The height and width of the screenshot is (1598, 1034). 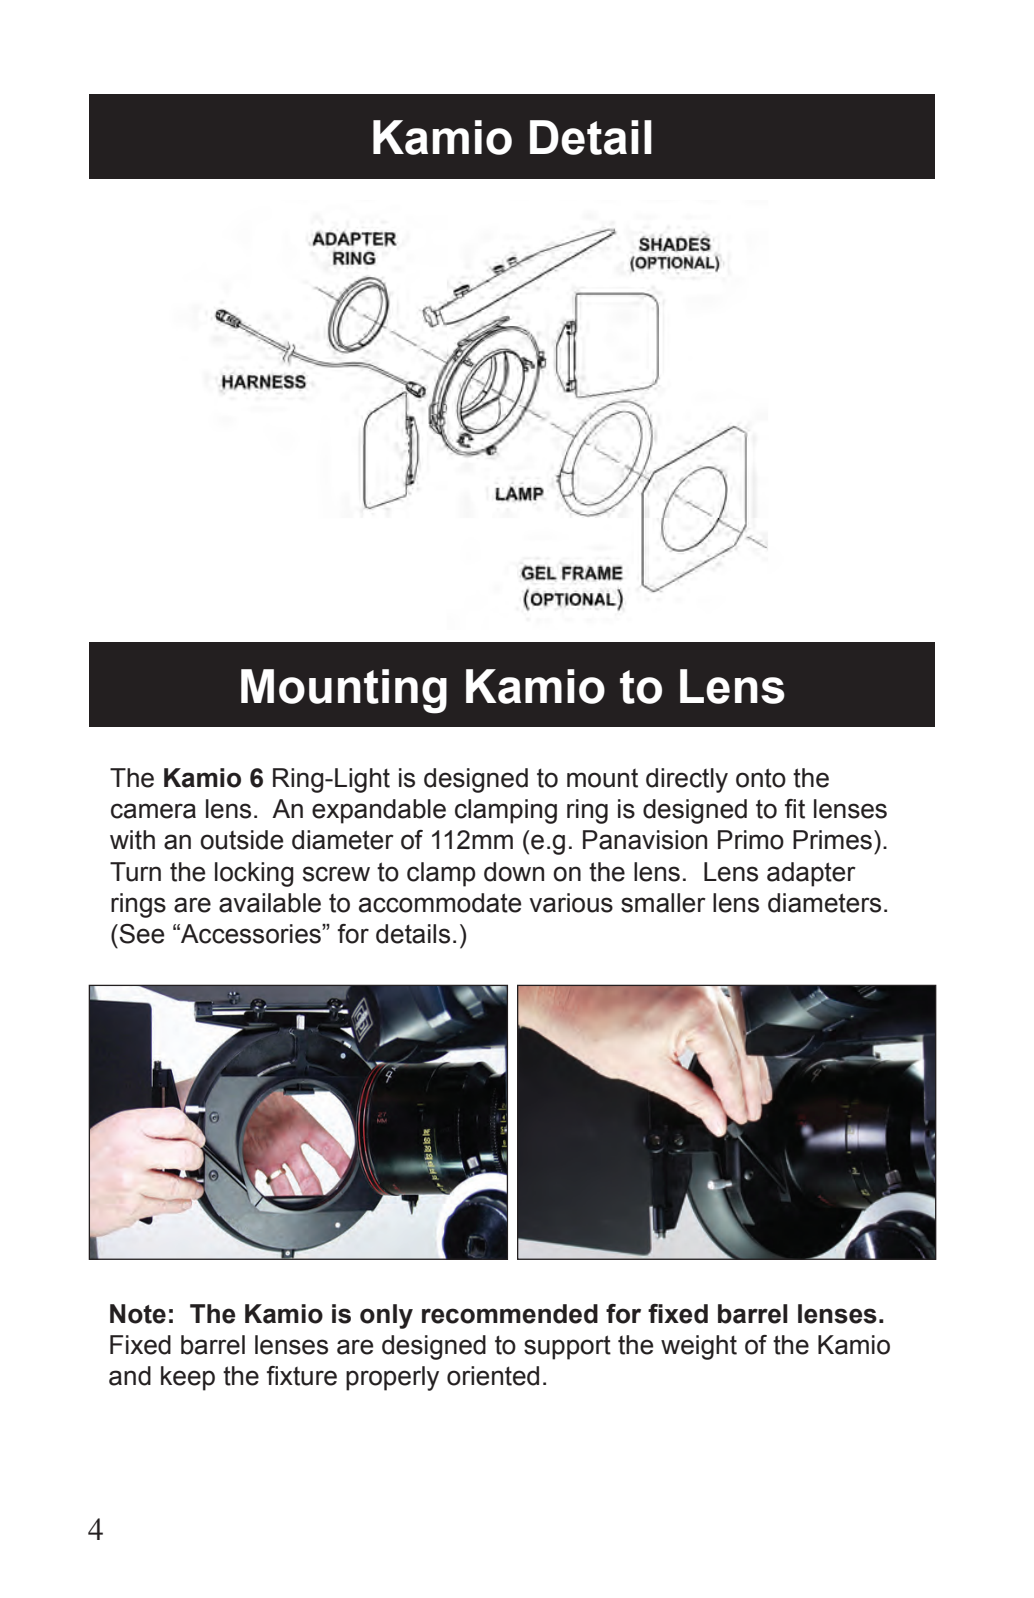 I want to click on oriented, so click(x=493, y=1376).
